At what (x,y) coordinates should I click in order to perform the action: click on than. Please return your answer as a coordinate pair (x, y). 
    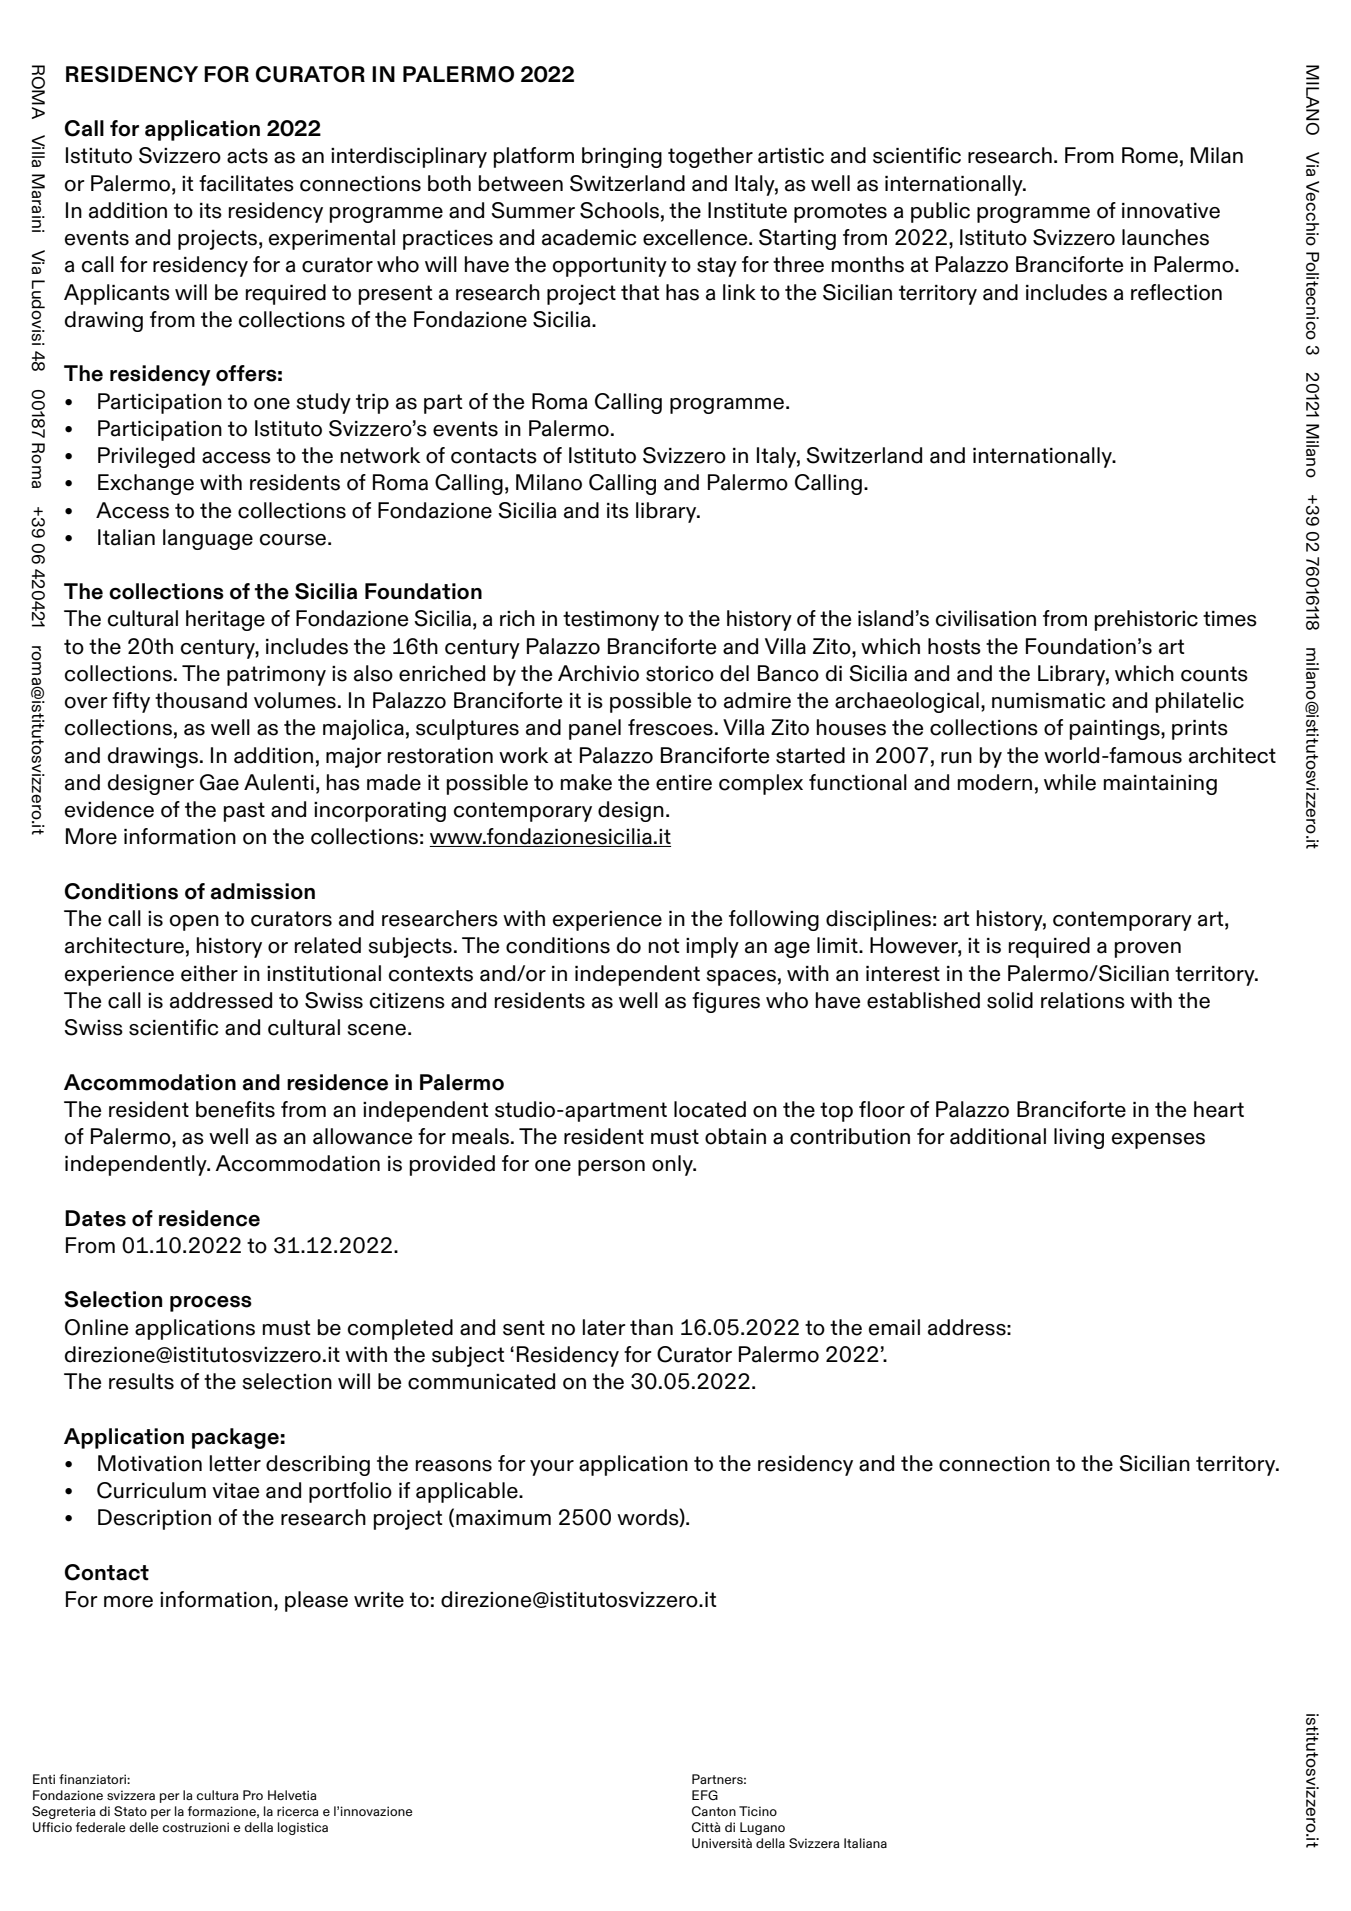
    Looking at the image, I should click on (651, 1327).
